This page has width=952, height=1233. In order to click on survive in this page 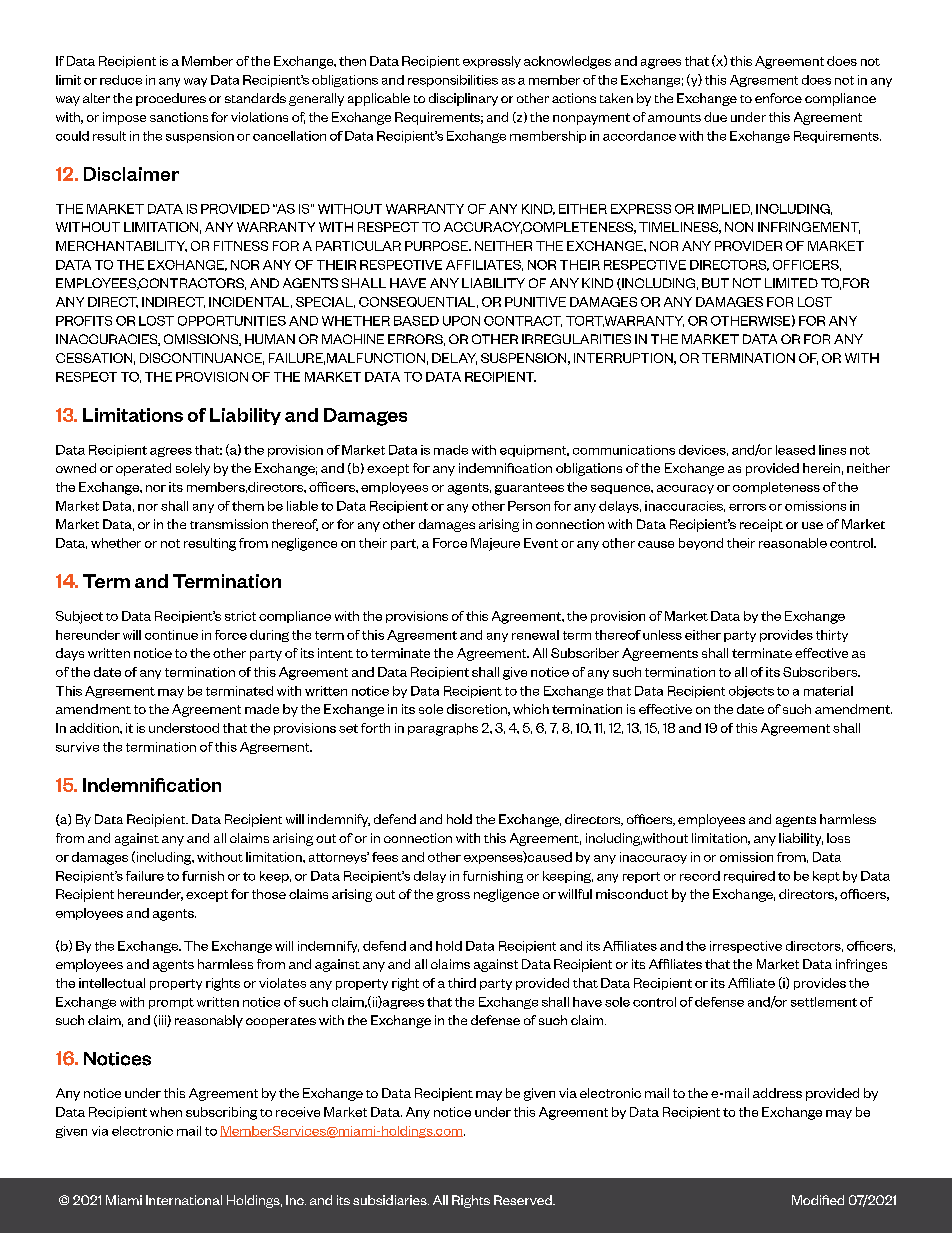, I will do `click(77, 747)`.
